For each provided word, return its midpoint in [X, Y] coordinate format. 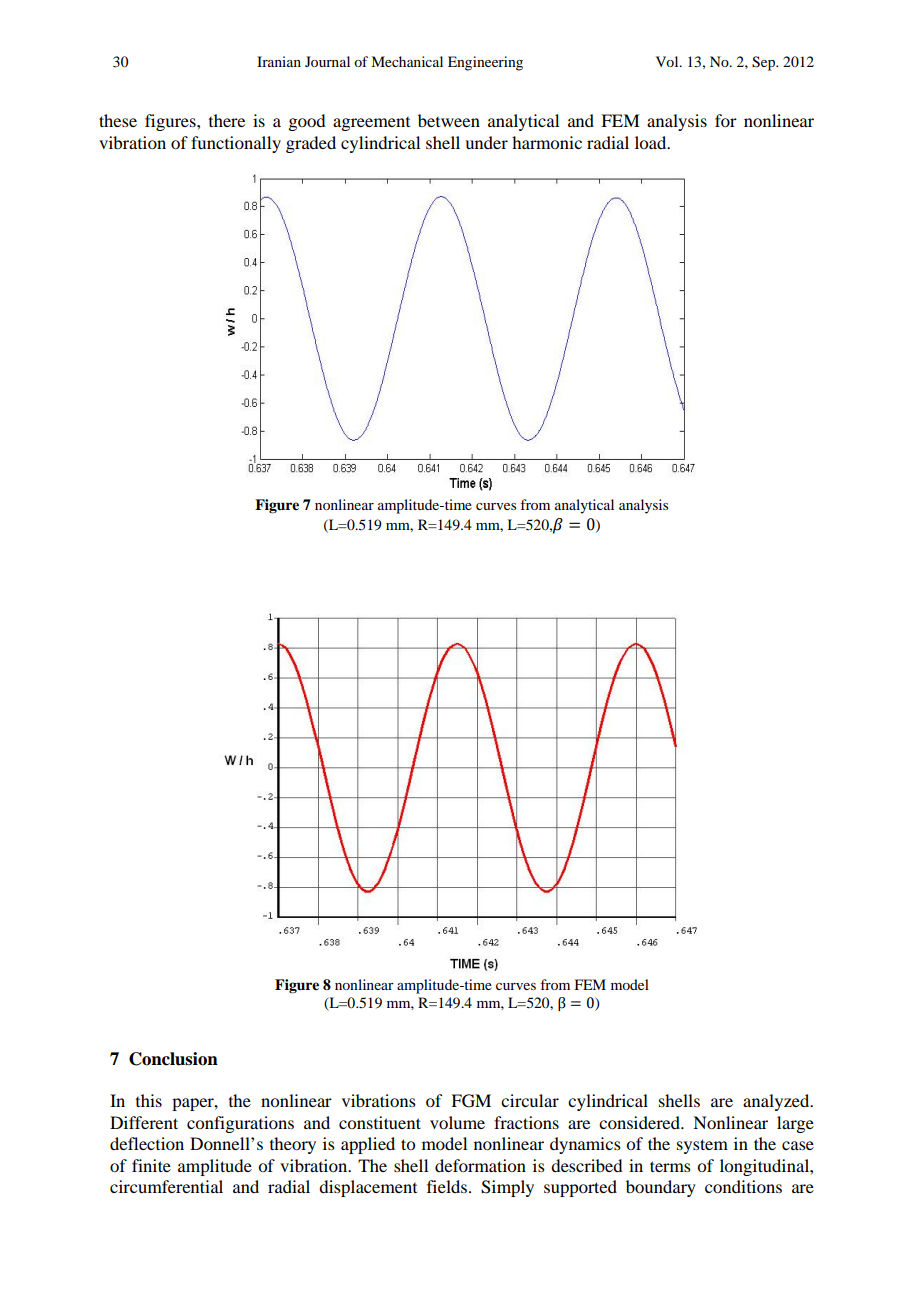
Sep [764, 63]
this [149, 1100]
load [652, 142]
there [227, 120]
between [449, 120]
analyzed [777, 1102]
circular [530, 1100]
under [486, 142]
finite [151, 1165]
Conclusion [173, 1059]
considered [641, 1122]
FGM [471, 1101]
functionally [236, 144]
